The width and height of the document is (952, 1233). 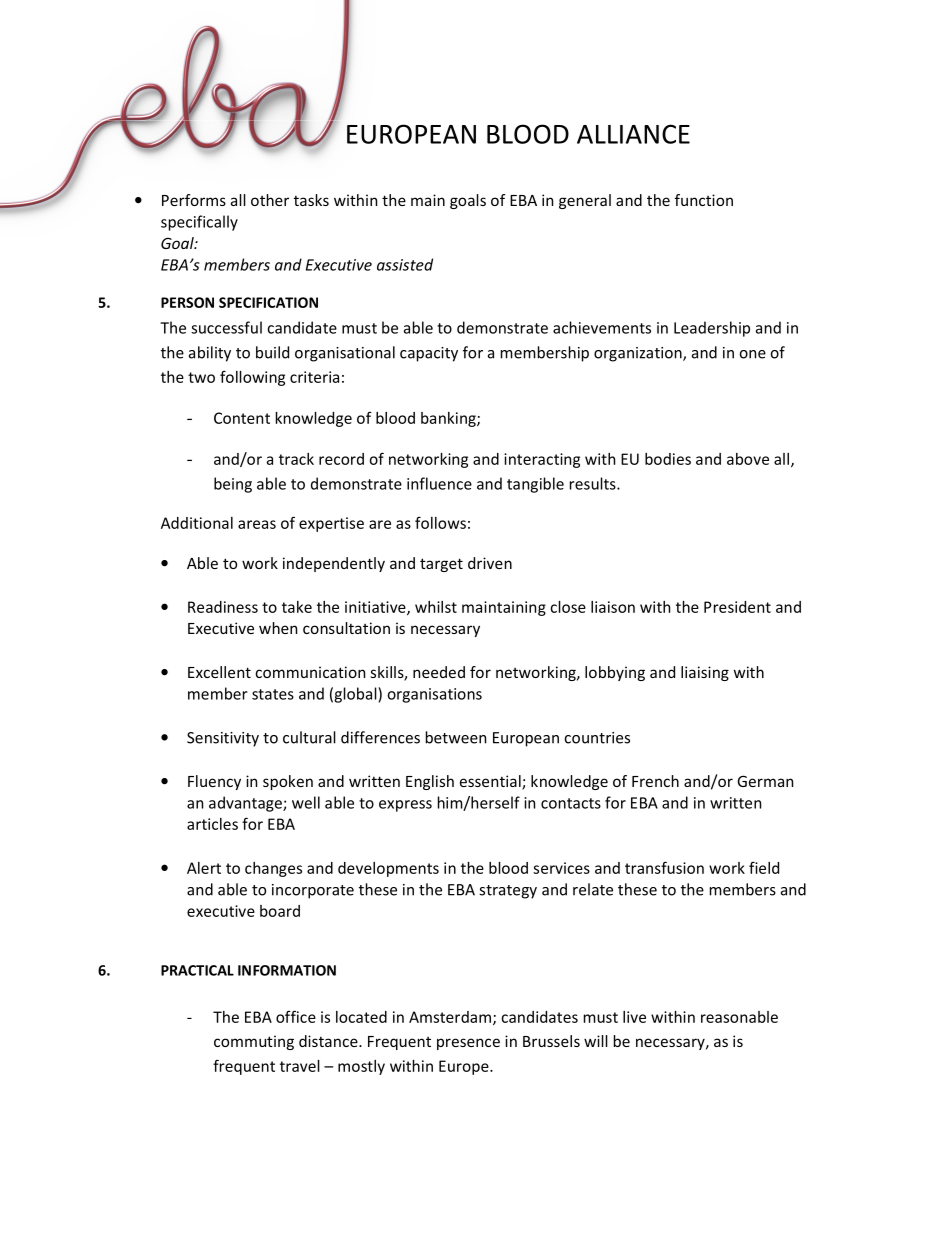 I want to click on President, so click(x=737, y=607).
